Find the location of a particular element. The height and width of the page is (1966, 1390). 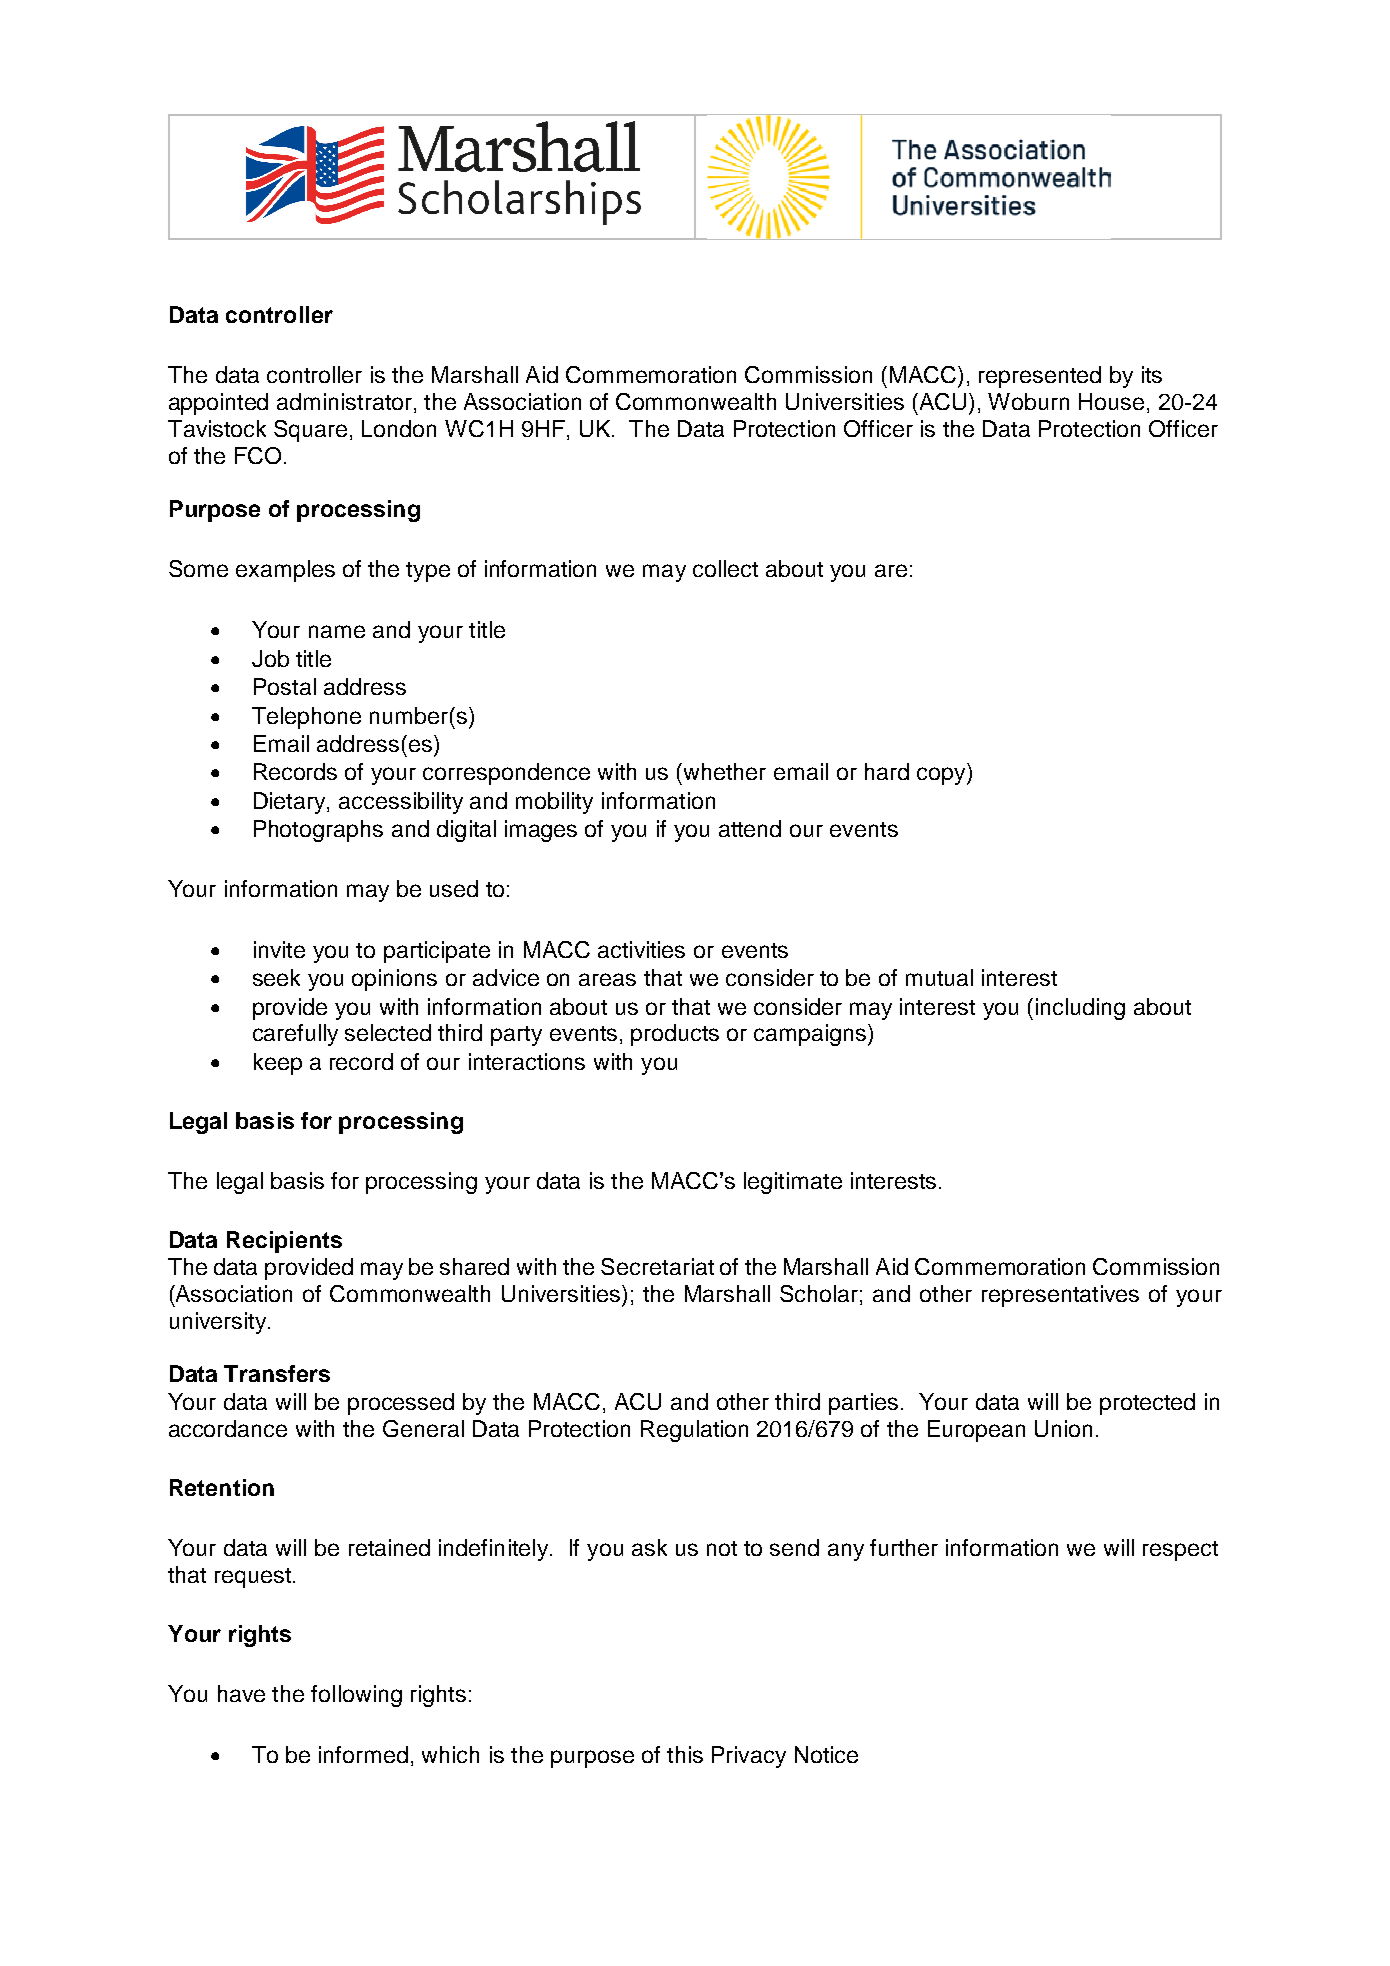

this is located at coordinates (685, 1754).
